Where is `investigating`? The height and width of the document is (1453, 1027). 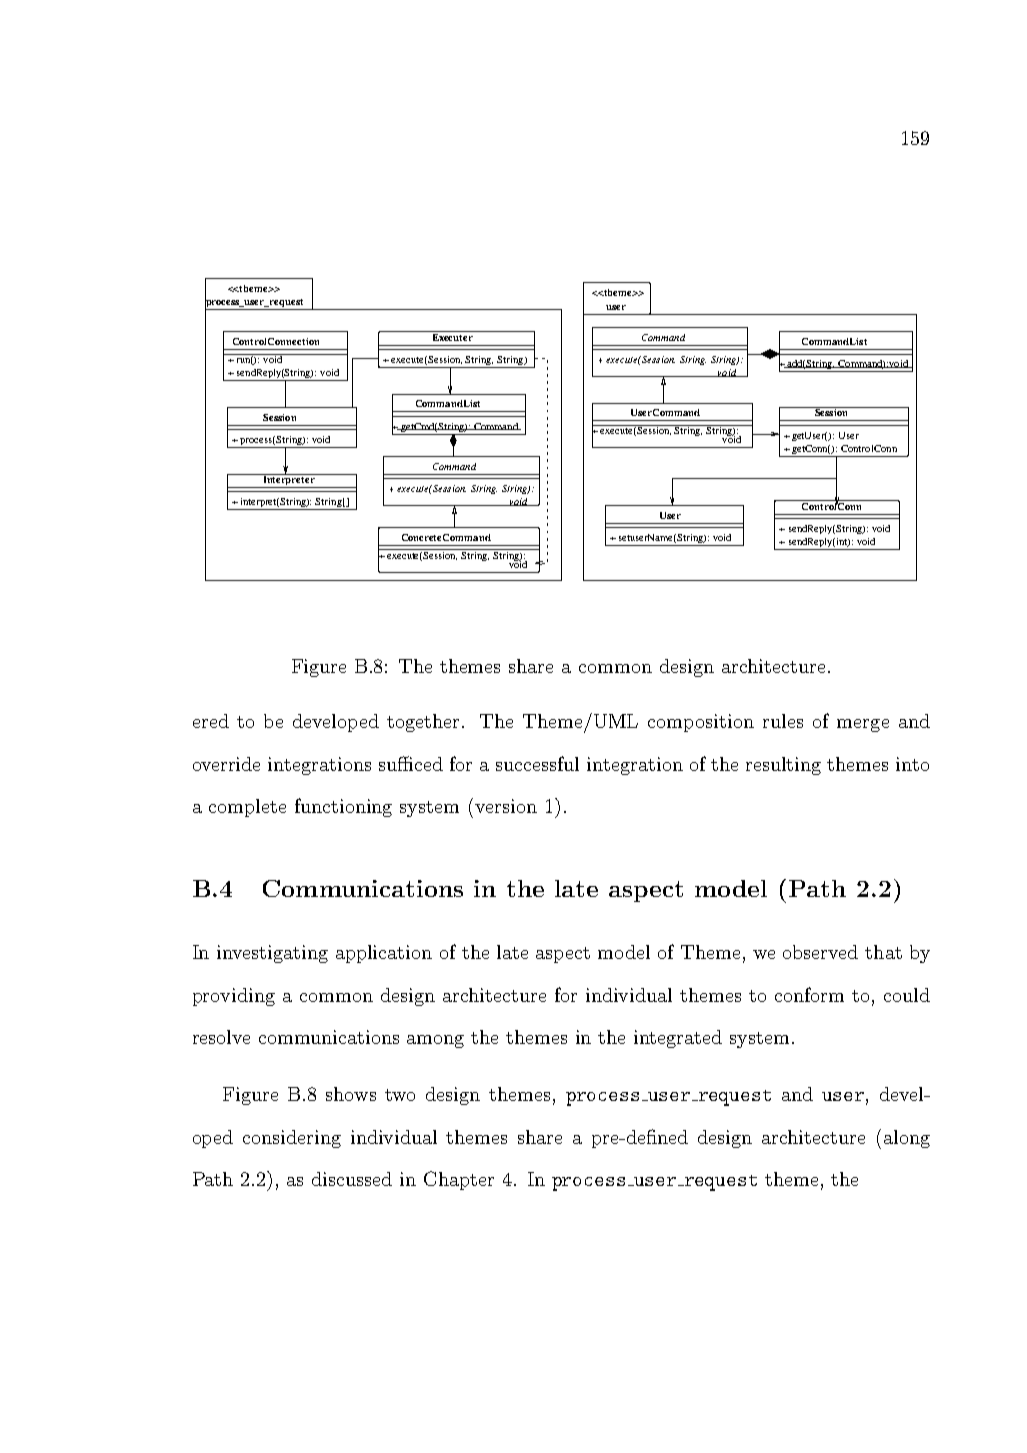 investigating is located at coordinates (272, 954).
